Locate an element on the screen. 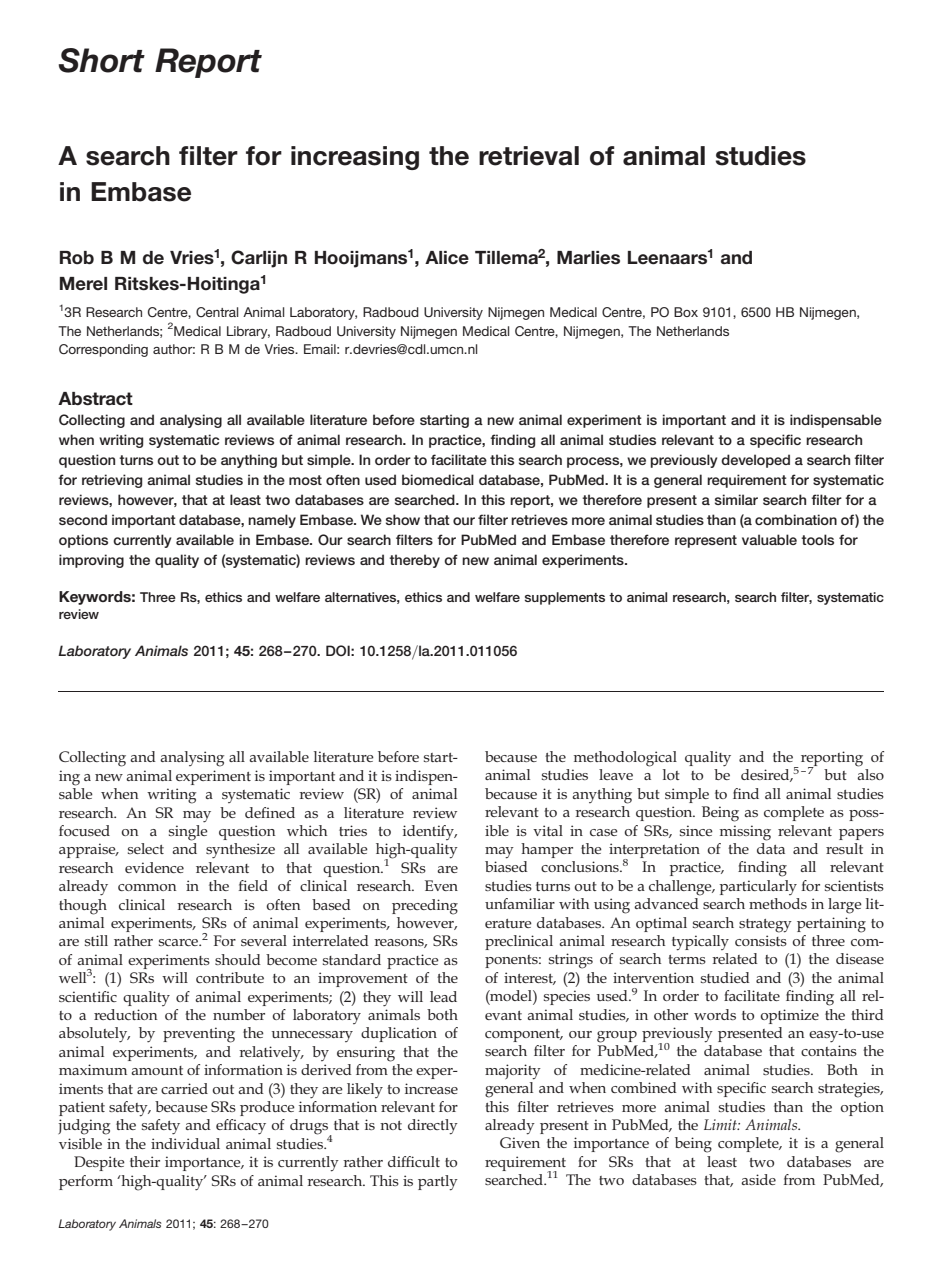  retrieval is located at coordinates (529, 156).
